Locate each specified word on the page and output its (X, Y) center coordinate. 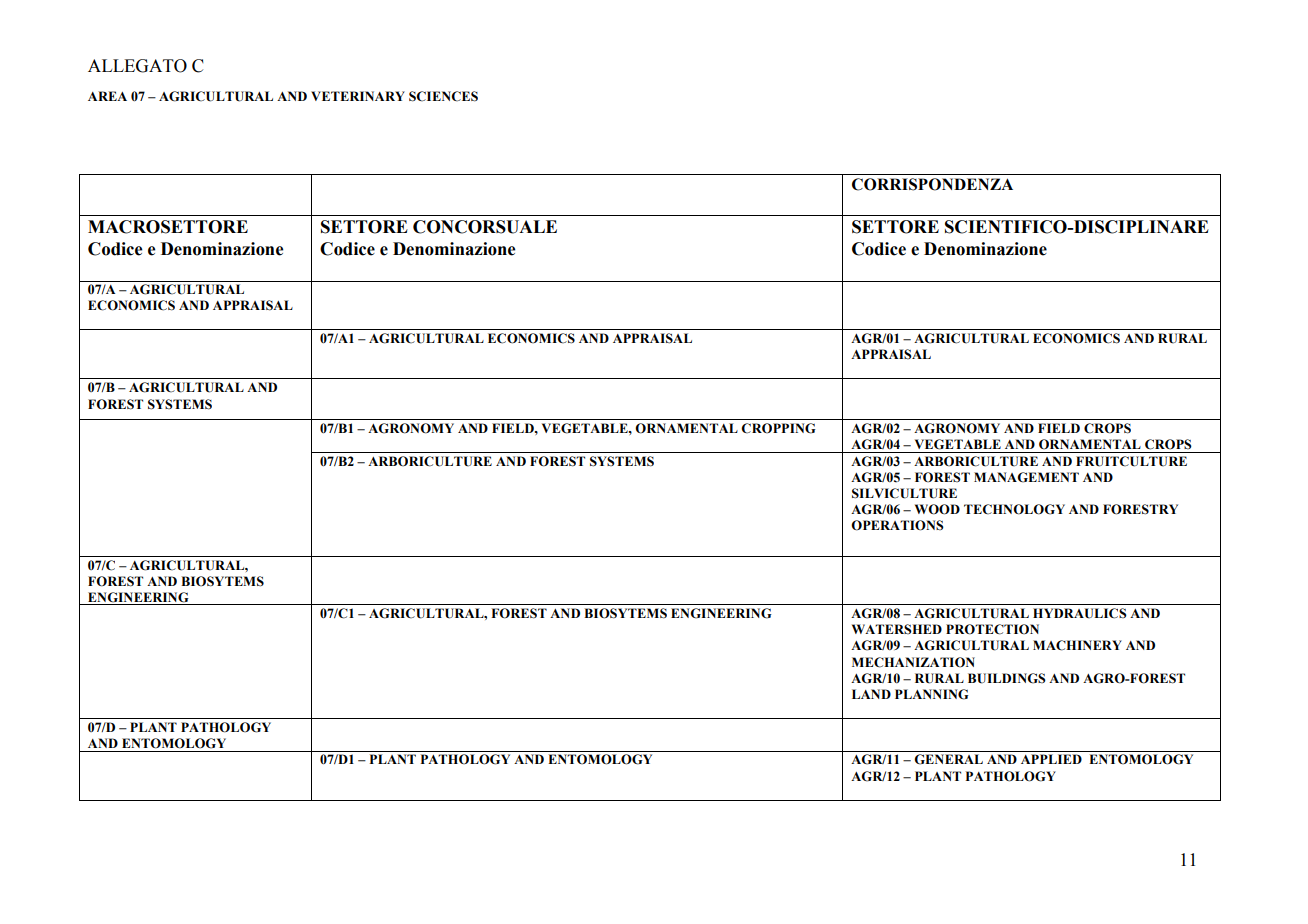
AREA (107, 96)
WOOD (937, 509)
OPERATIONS (897, 525)
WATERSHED (897, 629)
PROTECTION (992, 629)
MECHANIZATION (913, 662)
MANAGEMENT (1026, 477)
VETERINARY (358, 96)
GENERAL (948, 759)
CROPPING (778, 428)
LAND (871, 694)
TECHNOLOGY (1014, 509)
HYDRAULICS (1080, 613)
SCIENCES (443, 96)
